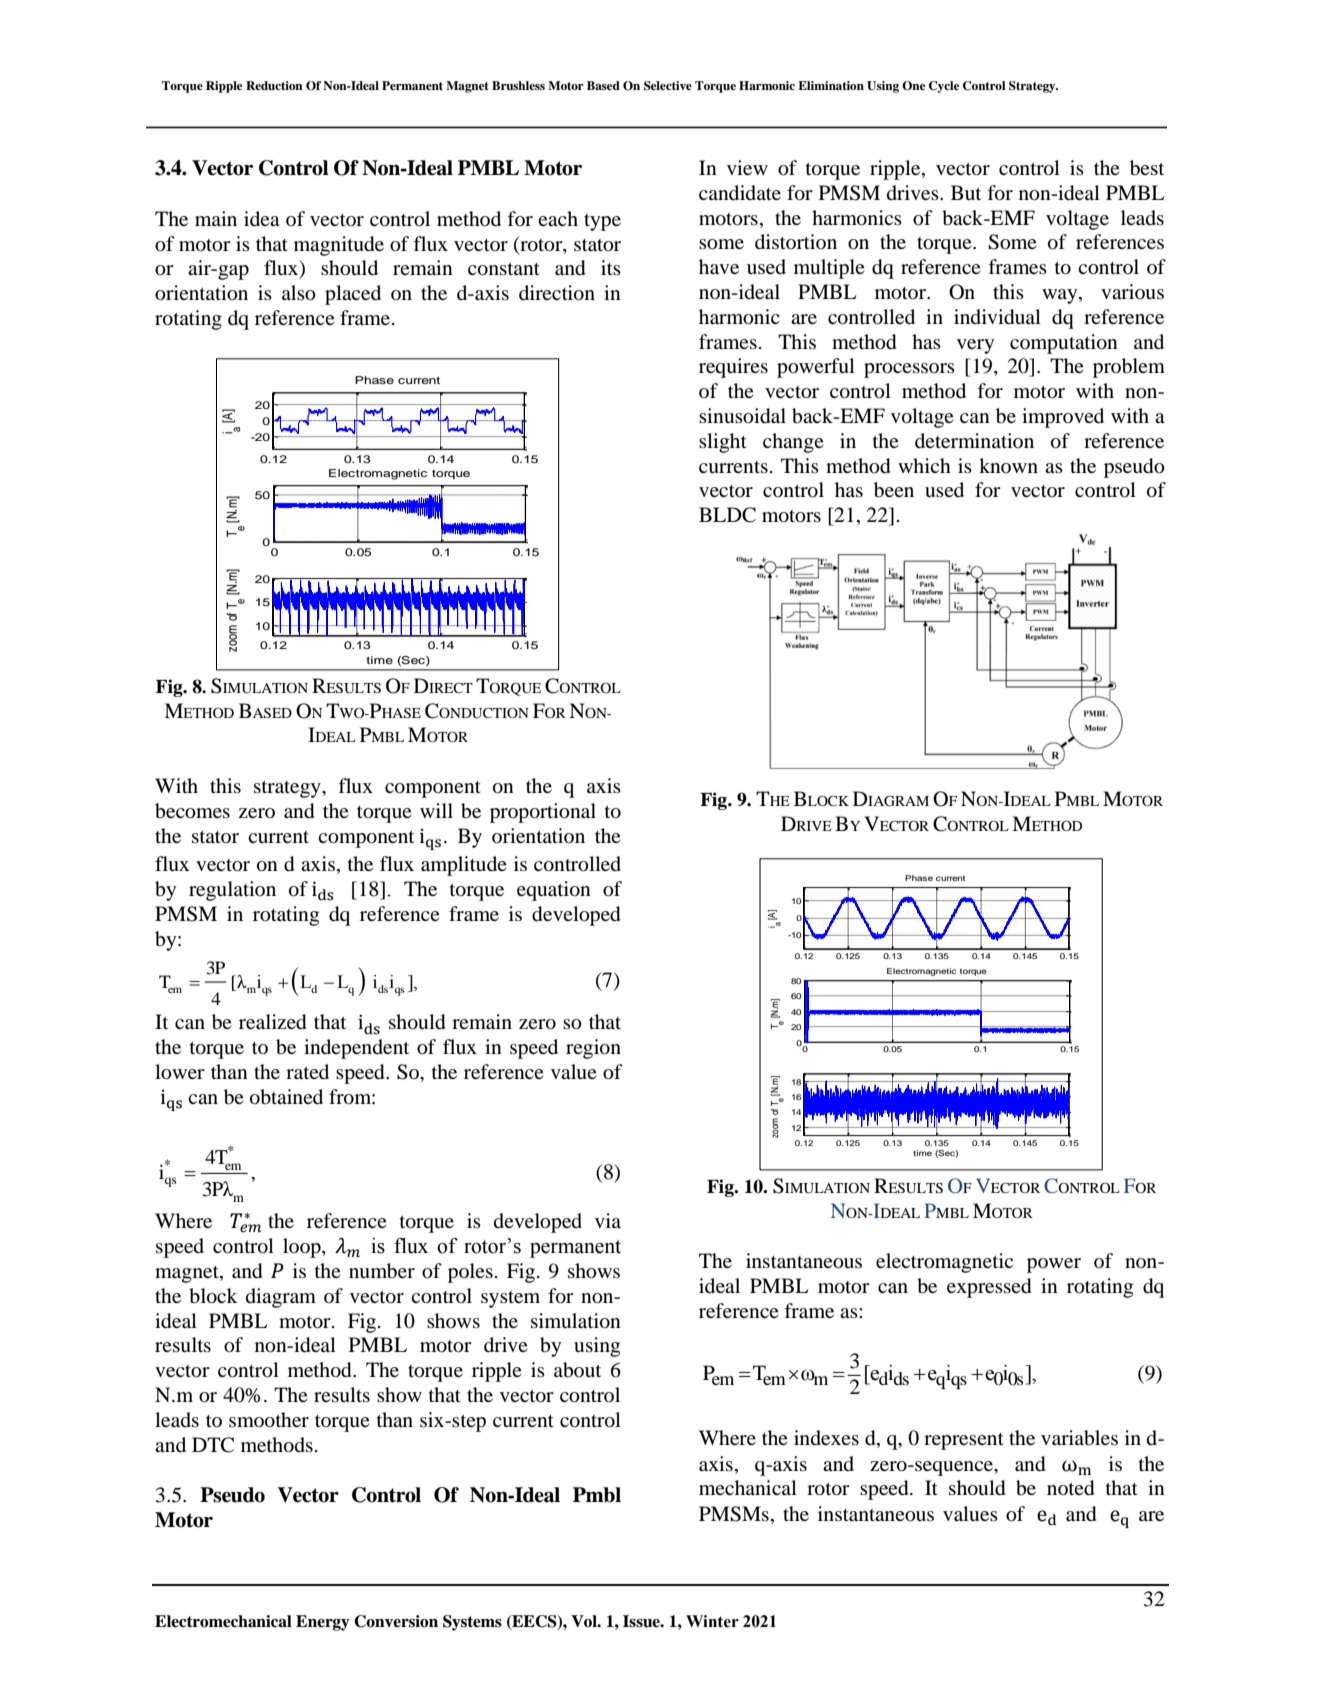  Describe the element at coordinates (286, 1097) in the page. I see `obtained` at that location.
